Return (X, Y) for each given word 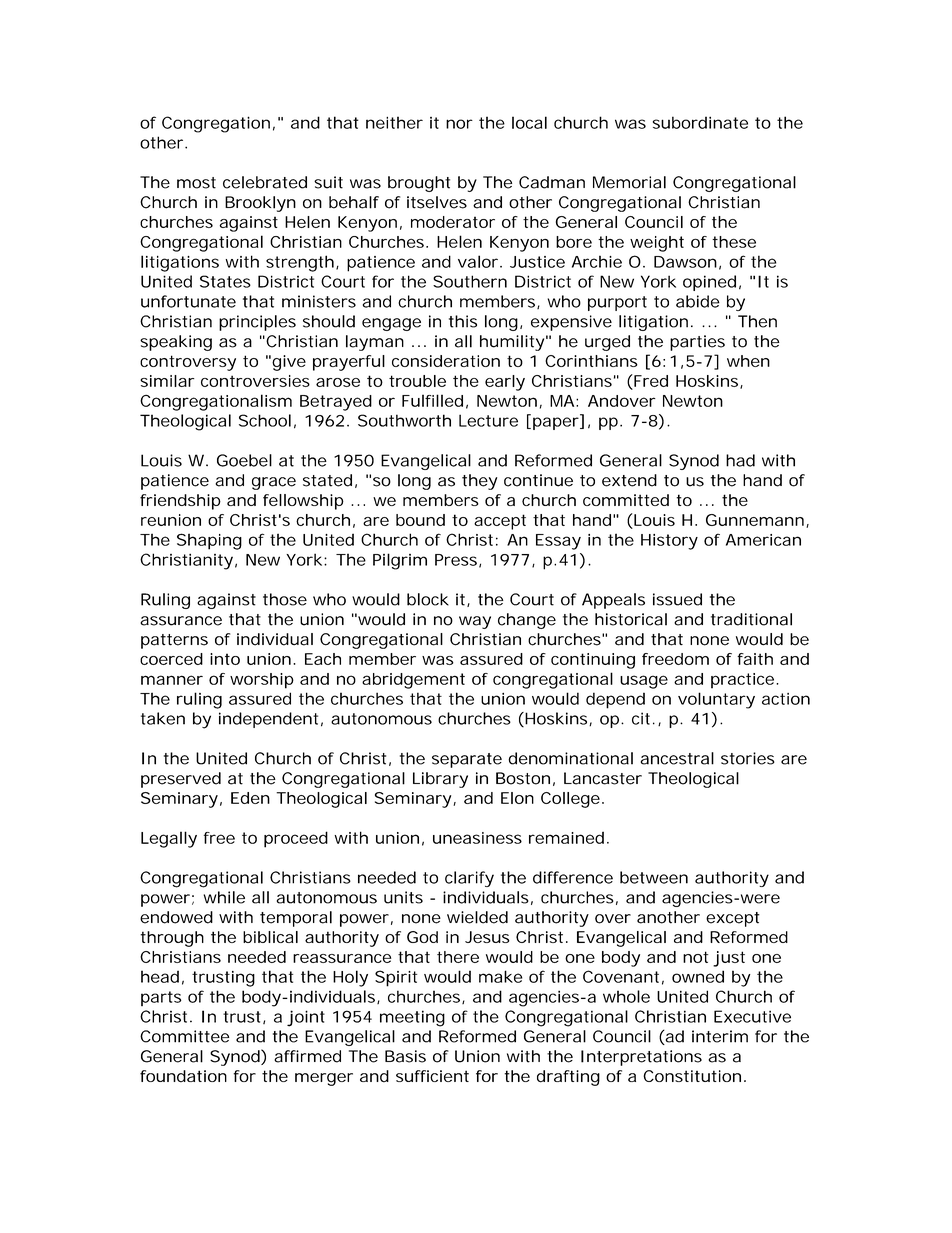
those (285, 599)
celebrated (265, 182)
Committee (184, 1036)
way (475, 622)
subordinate (700, 122)
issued (677, 599)
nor (459, 124)
